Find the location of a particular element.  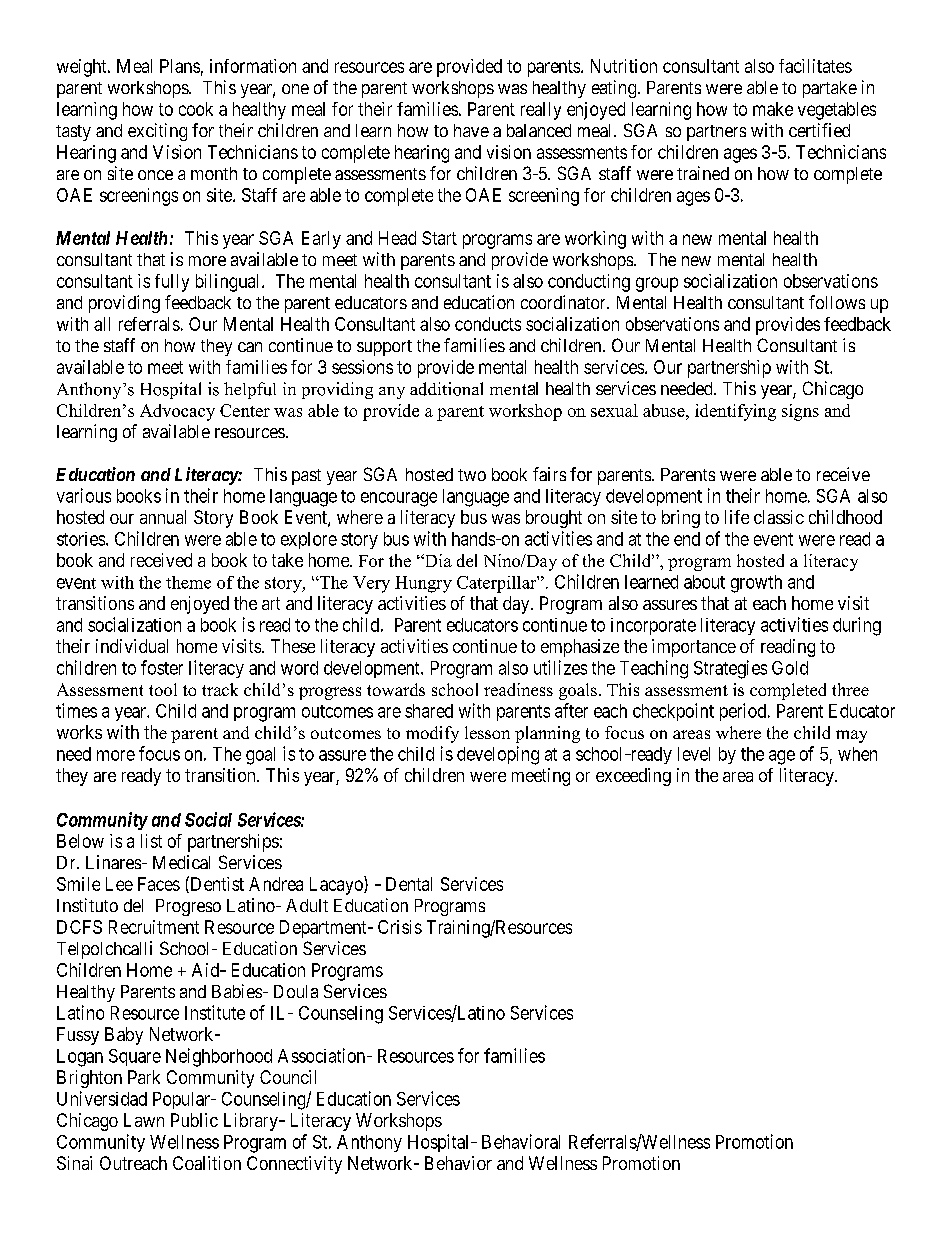

level is located at coordinates (694, 754).
